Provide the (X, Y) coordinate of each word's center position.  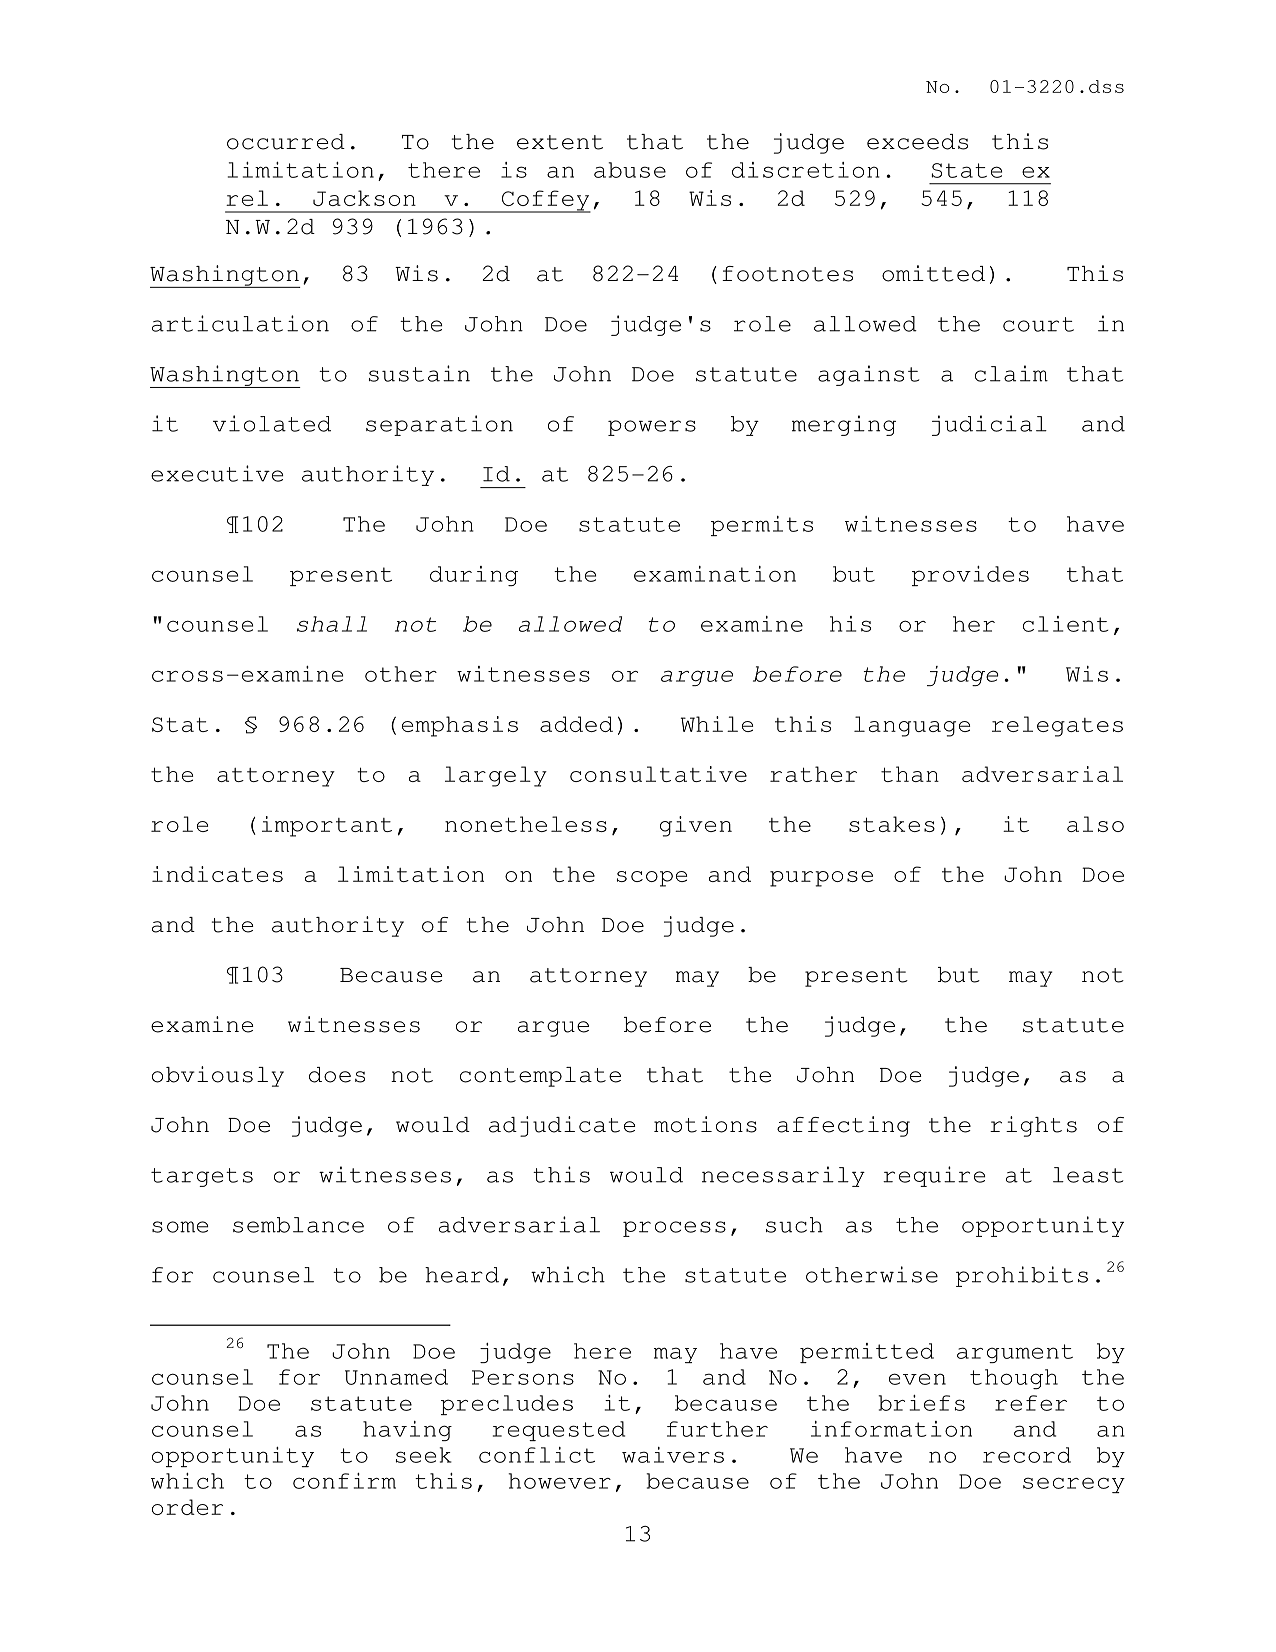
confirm (344, 1481)
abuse (630, 170)
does (337, 1075)
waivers (673, 1455)
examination (715, 574)
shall (332, 624)
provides (970, 576)
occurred (286, 142)
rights (1033, 1126)
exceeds (917, 142)
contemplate (540, 1077)
